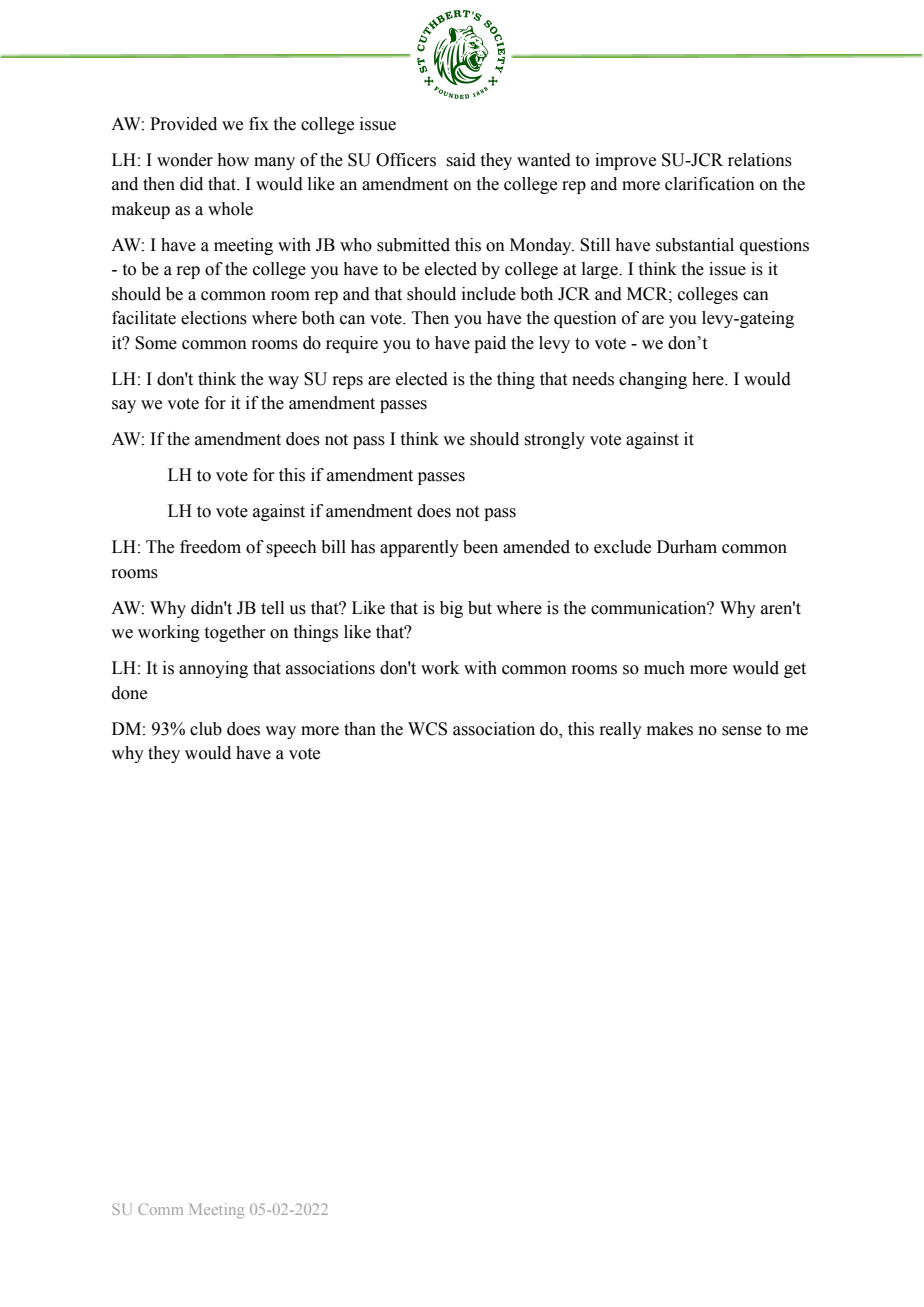 Image resolution: width=924 pixels, height=1307 pixels. Describe the element at coordinates (210, 547) in the screenshot. I see `freedom` at that location.
